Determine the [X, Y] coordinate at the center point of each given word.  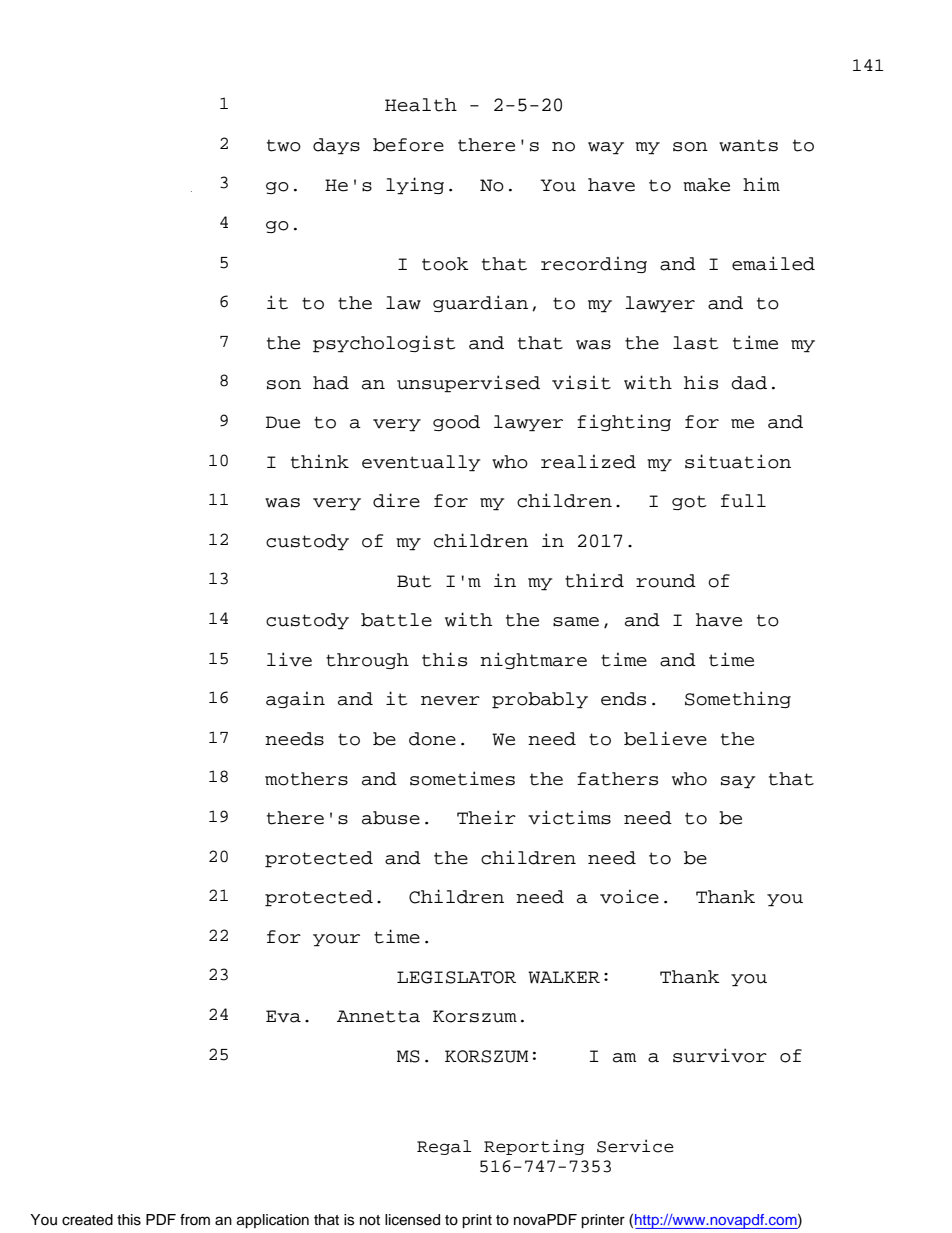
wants [748, 145]
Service [635, 1146]
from [195, 1220]
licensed [412, 1220]
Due [283, 422]
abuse [391, 818]
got [689, 502]
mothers [306, 779]
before [408, 145]
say [738, 782]
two [284, 145]
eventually [421, 463]
